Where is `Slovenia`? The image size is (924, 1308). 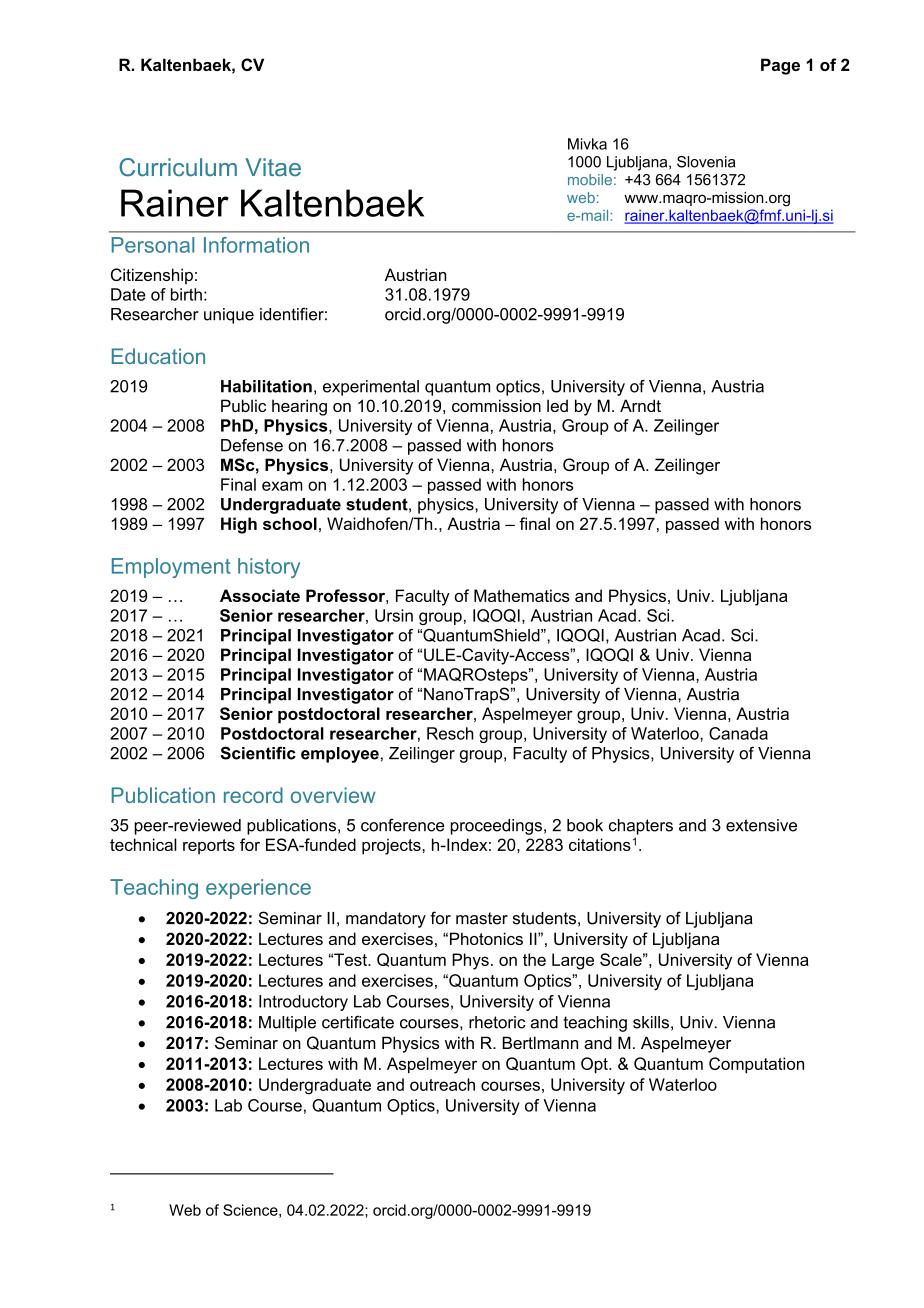 Slovenia is located at coordinates (706, 162).
